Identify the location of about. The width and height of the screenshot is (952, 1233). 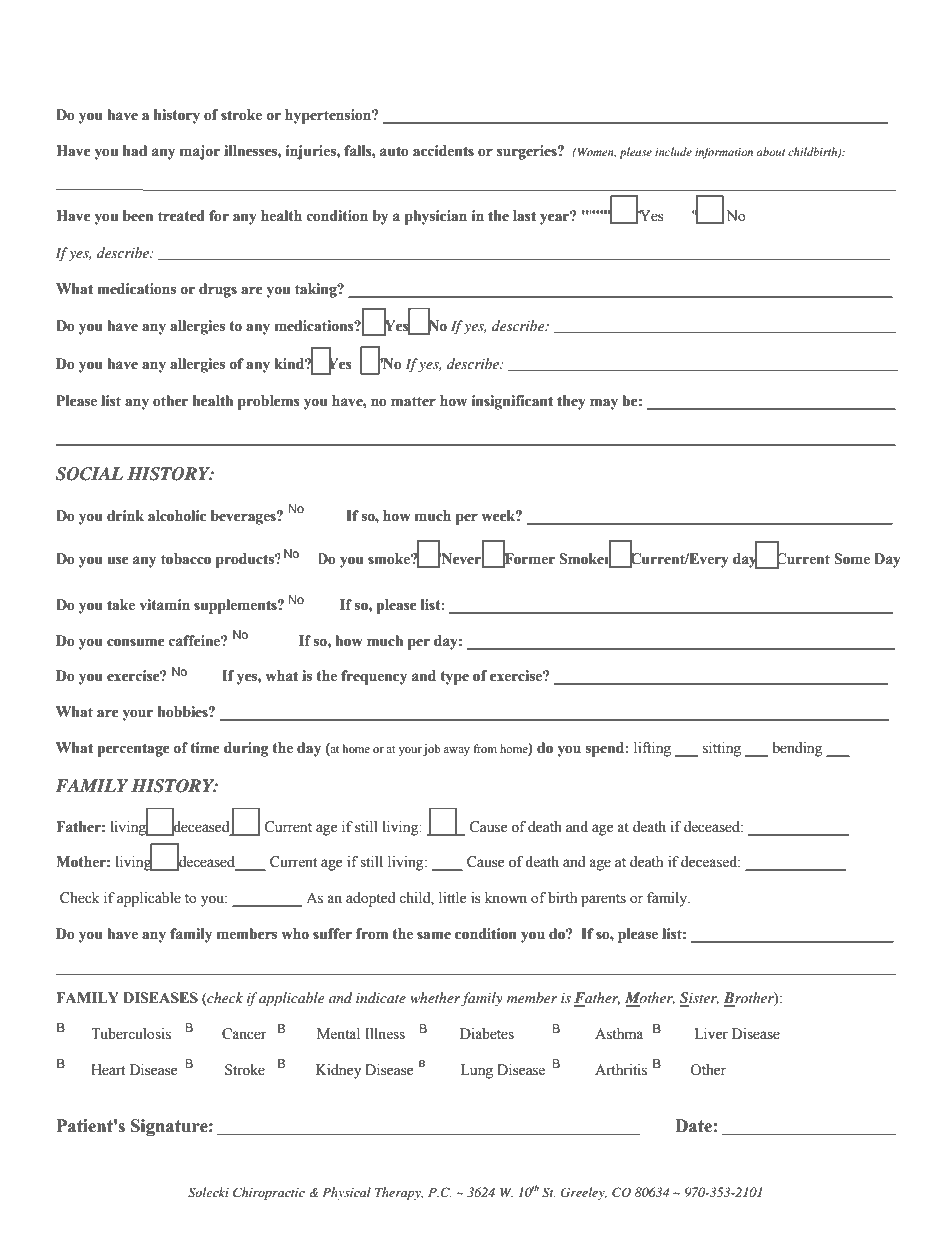
(770, 151).
